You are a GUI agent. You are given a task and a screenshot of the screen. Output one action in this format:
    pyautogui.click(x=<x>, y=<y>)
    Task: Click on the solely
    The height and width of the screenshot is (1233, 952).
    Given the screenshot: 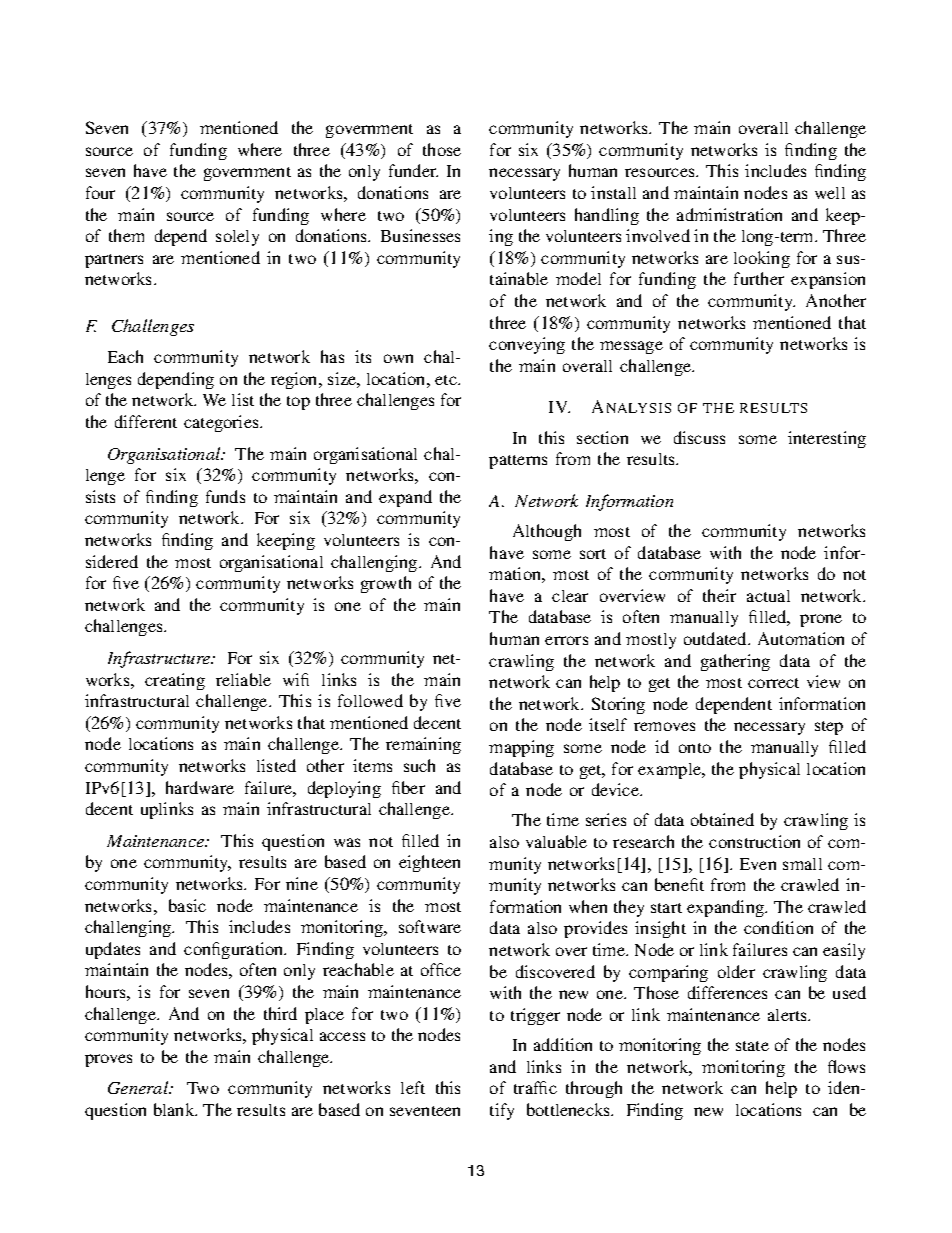 What is the action you would take?
    pyautogui.click(x=237, y=238)
